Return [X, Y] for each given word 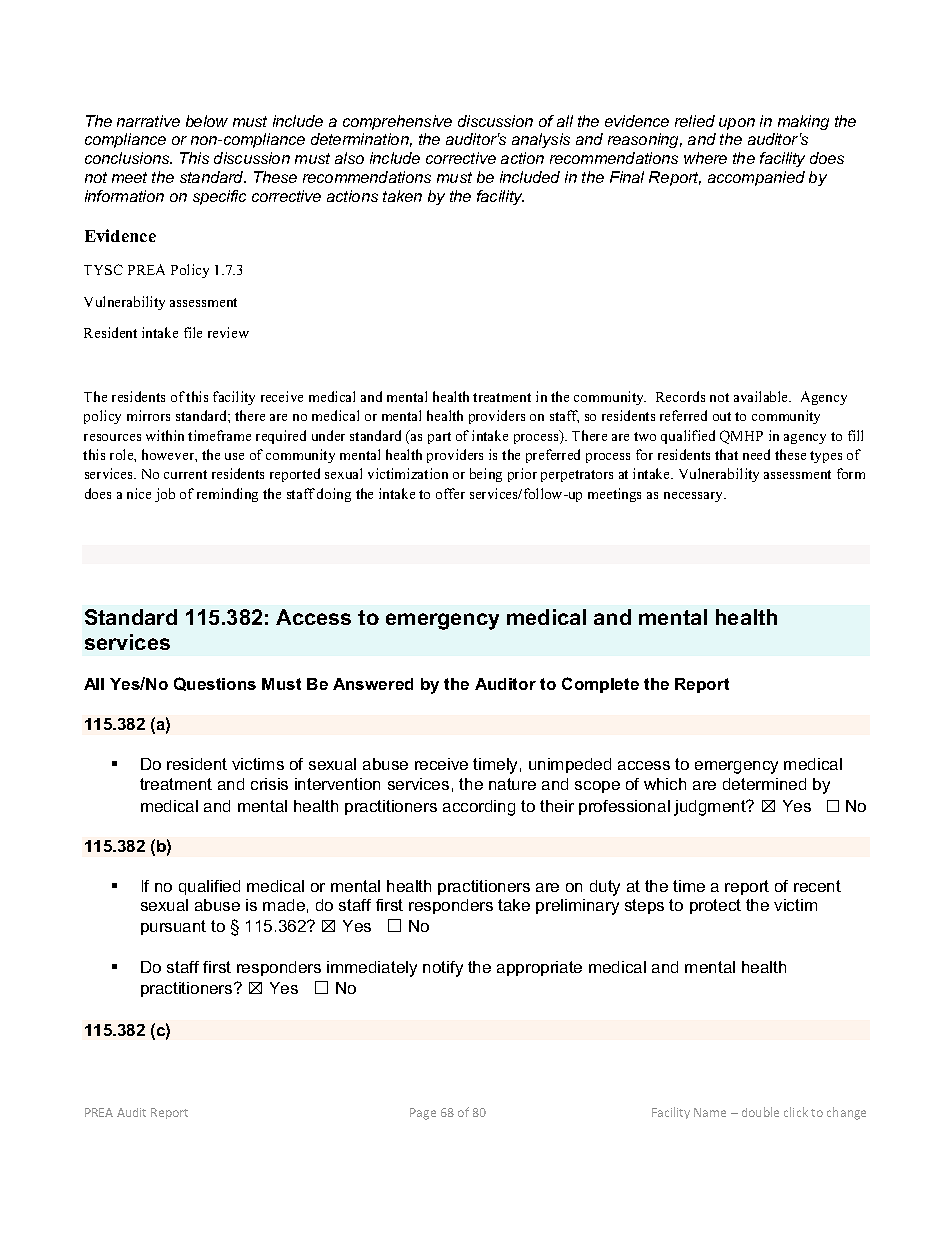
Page [423, 1114]
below [207, 121]
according [479, 808]
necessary [695, 497]
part [439, 438]
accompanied [756, 178]
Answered [373, 684]
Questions [215, 684]
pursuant [173, 927]
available [762, 396]
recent [817, 886]
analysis [541, 140]
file [193, 332]
